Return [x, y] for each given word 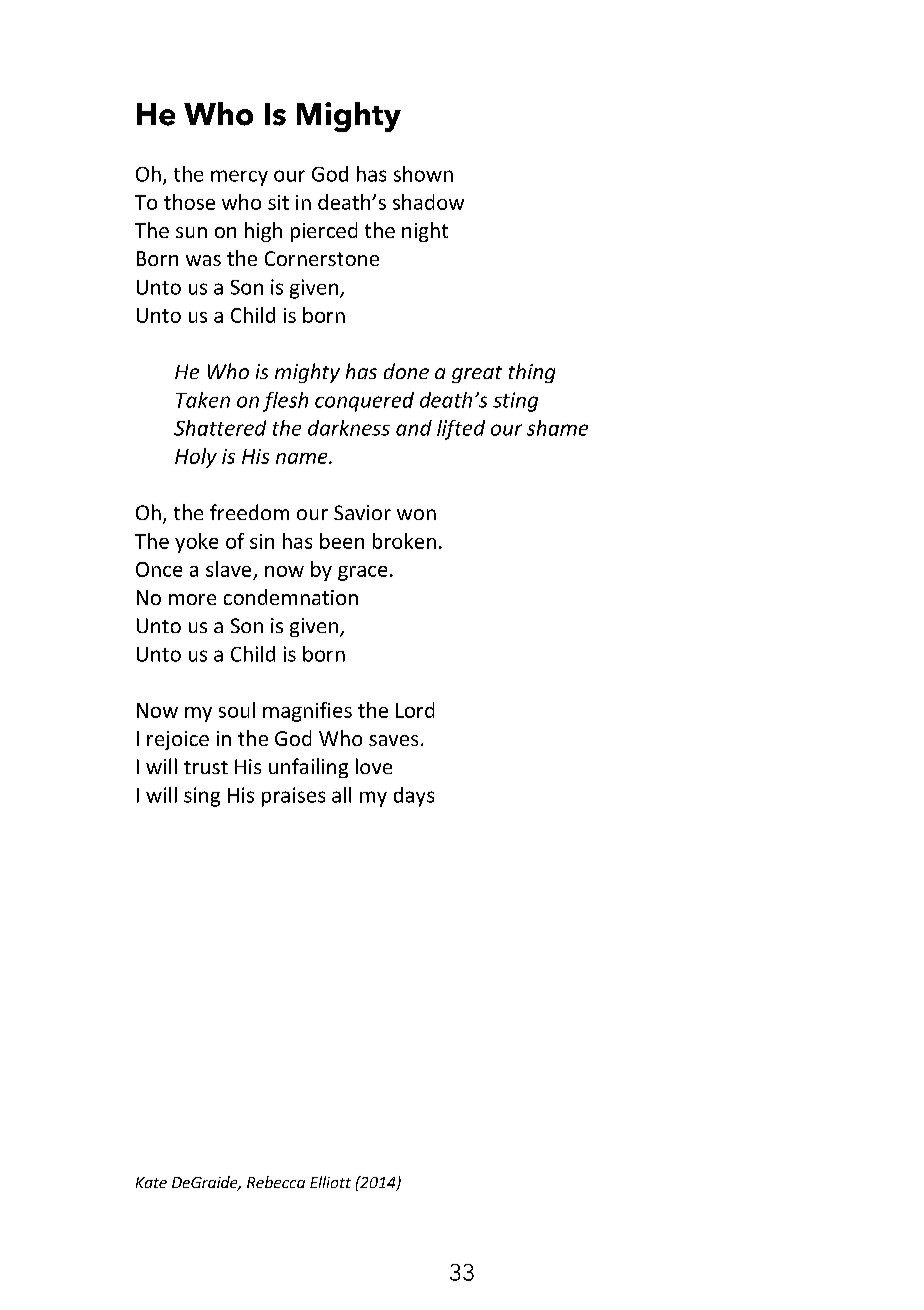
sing [202, 797]
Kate [151, 1182]
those [189, 202]
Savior [362, 512]
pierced [324, 232]
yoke [196, 543]
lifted [461, 430]
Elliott [330, 1182]
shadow [428, 202]
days [414, 797]
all [341, 795]
